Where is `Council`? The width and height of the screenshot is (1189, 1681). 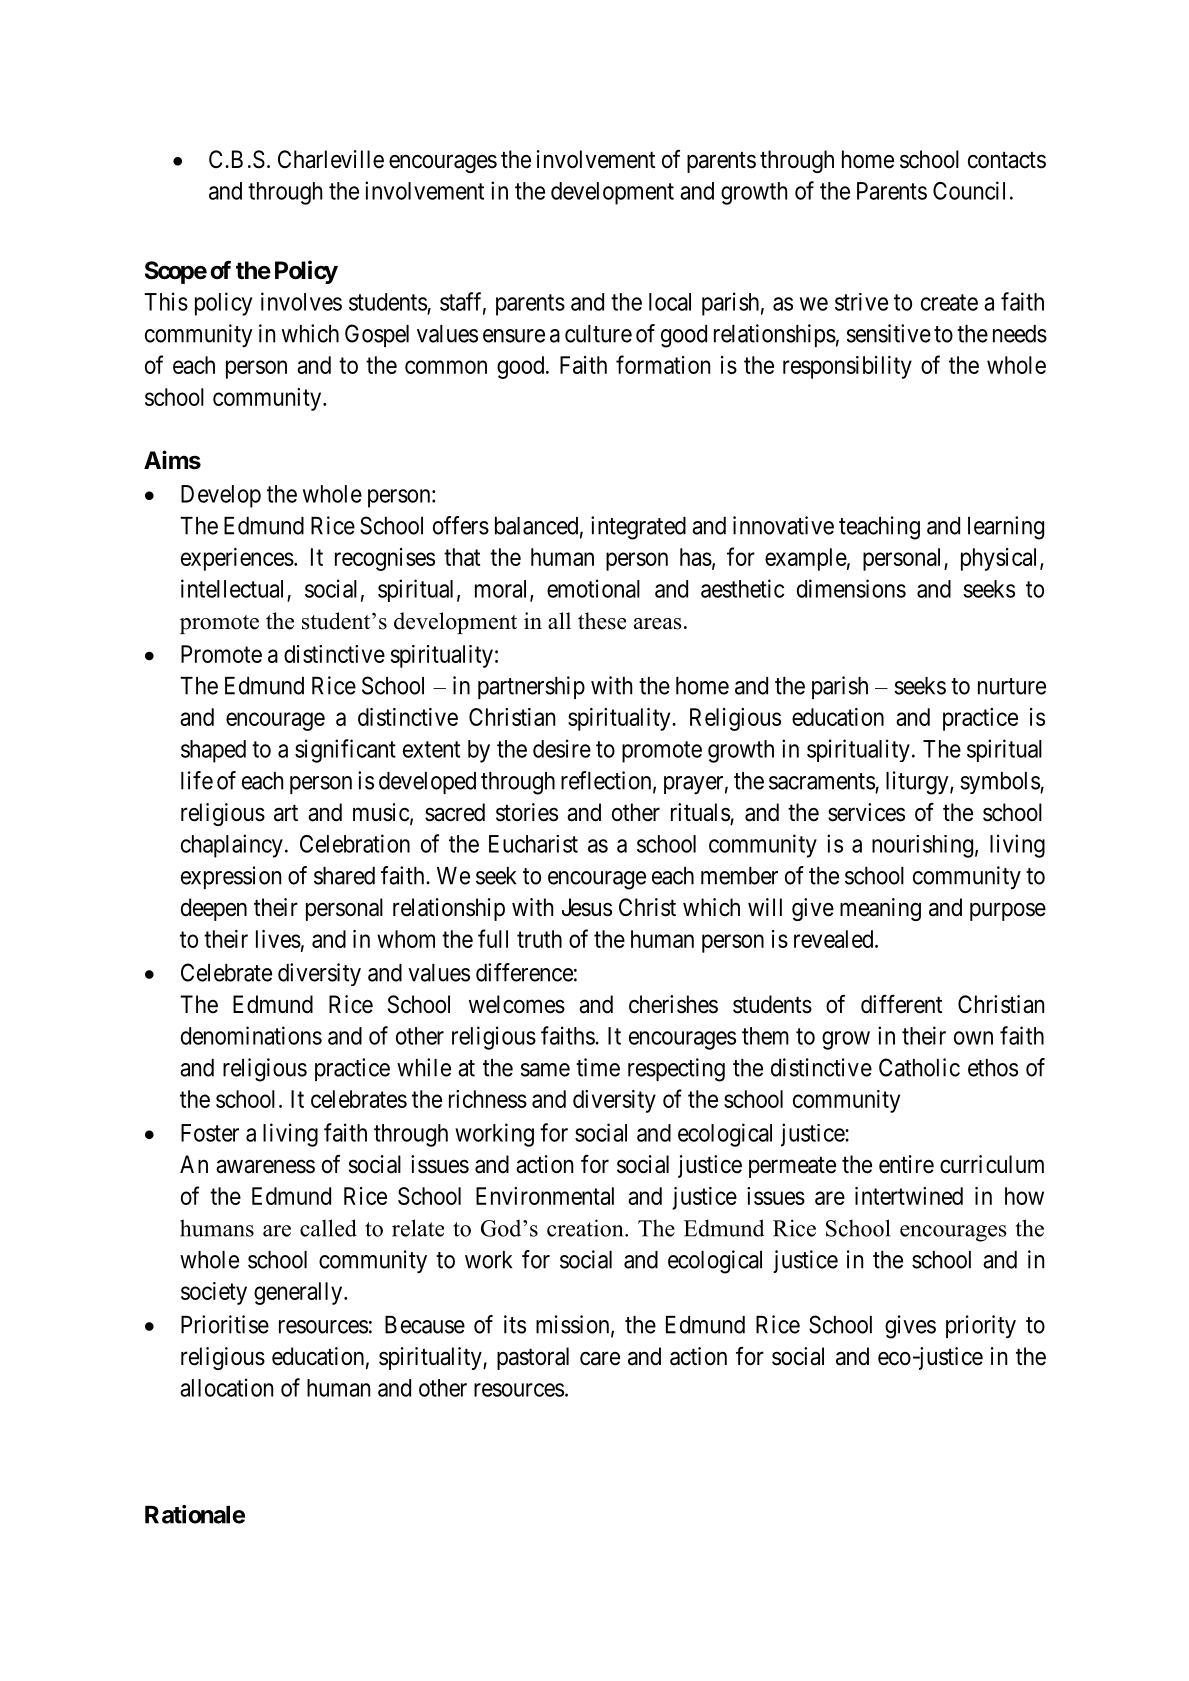 Council is located at coordinates (969, 190).
